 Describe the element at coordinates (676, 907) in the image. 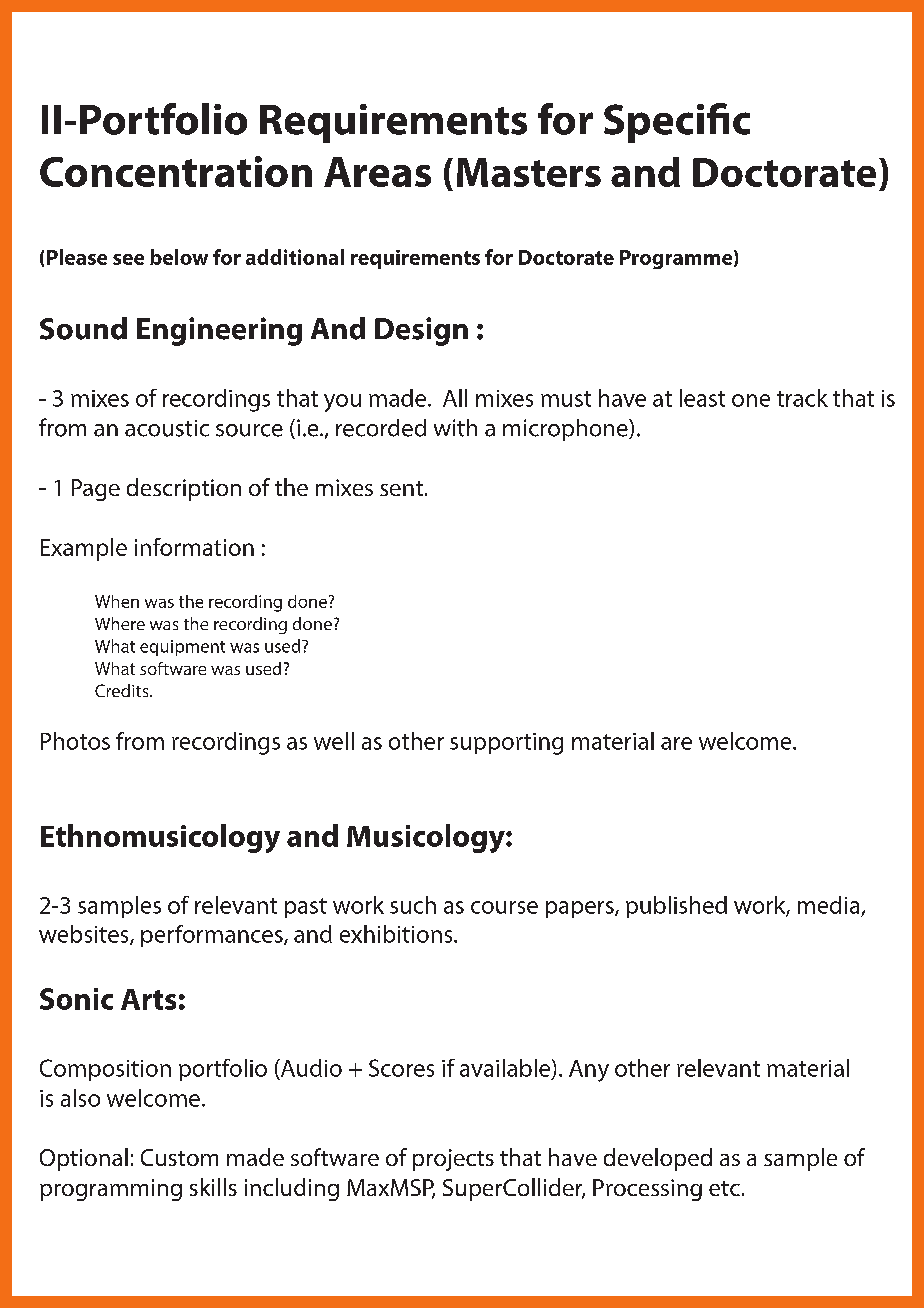

I see `published` at that location.
